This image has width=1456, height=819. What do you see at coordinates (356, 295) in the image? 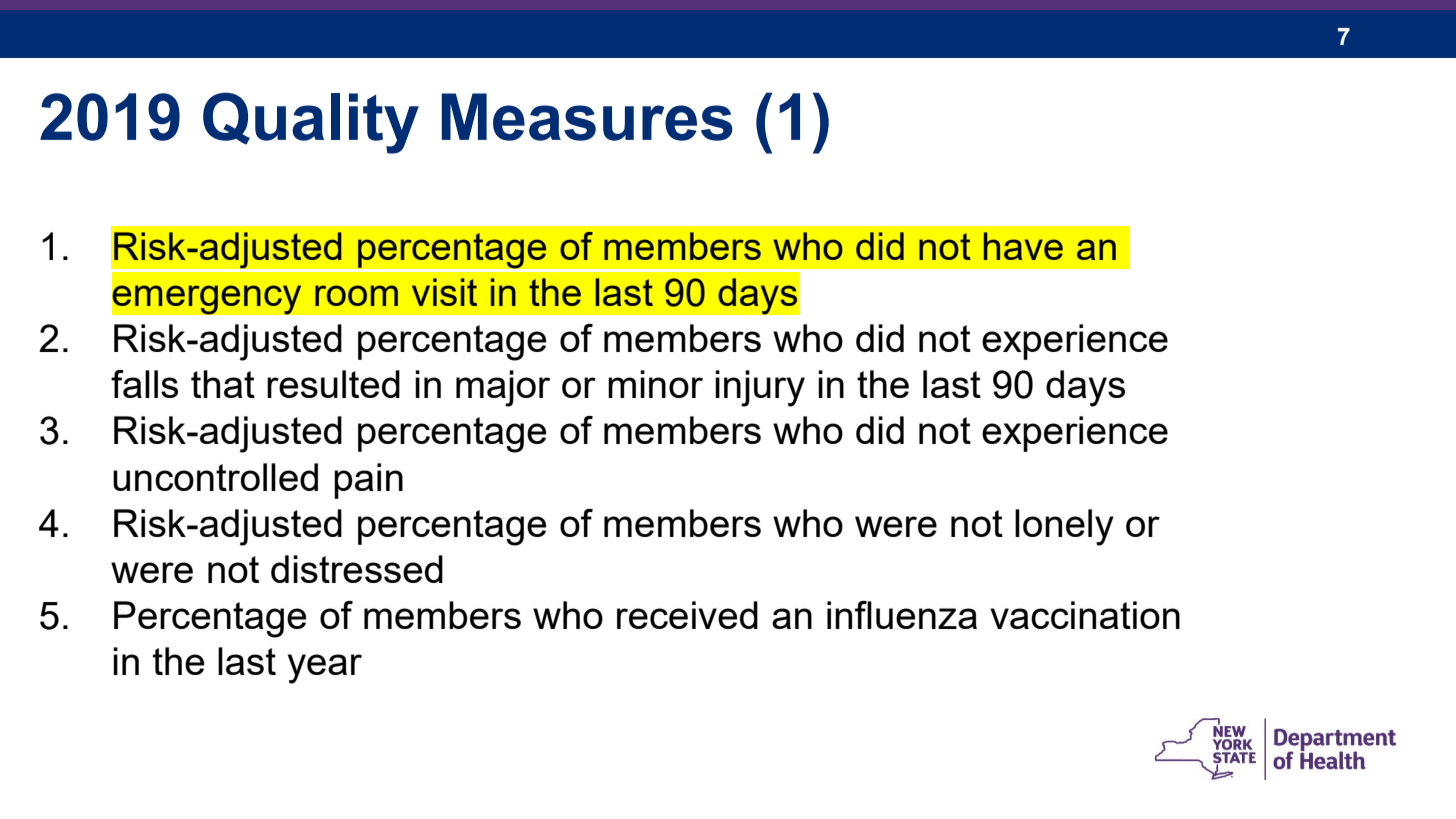
I see `room` at bounding box center [356, 295].
